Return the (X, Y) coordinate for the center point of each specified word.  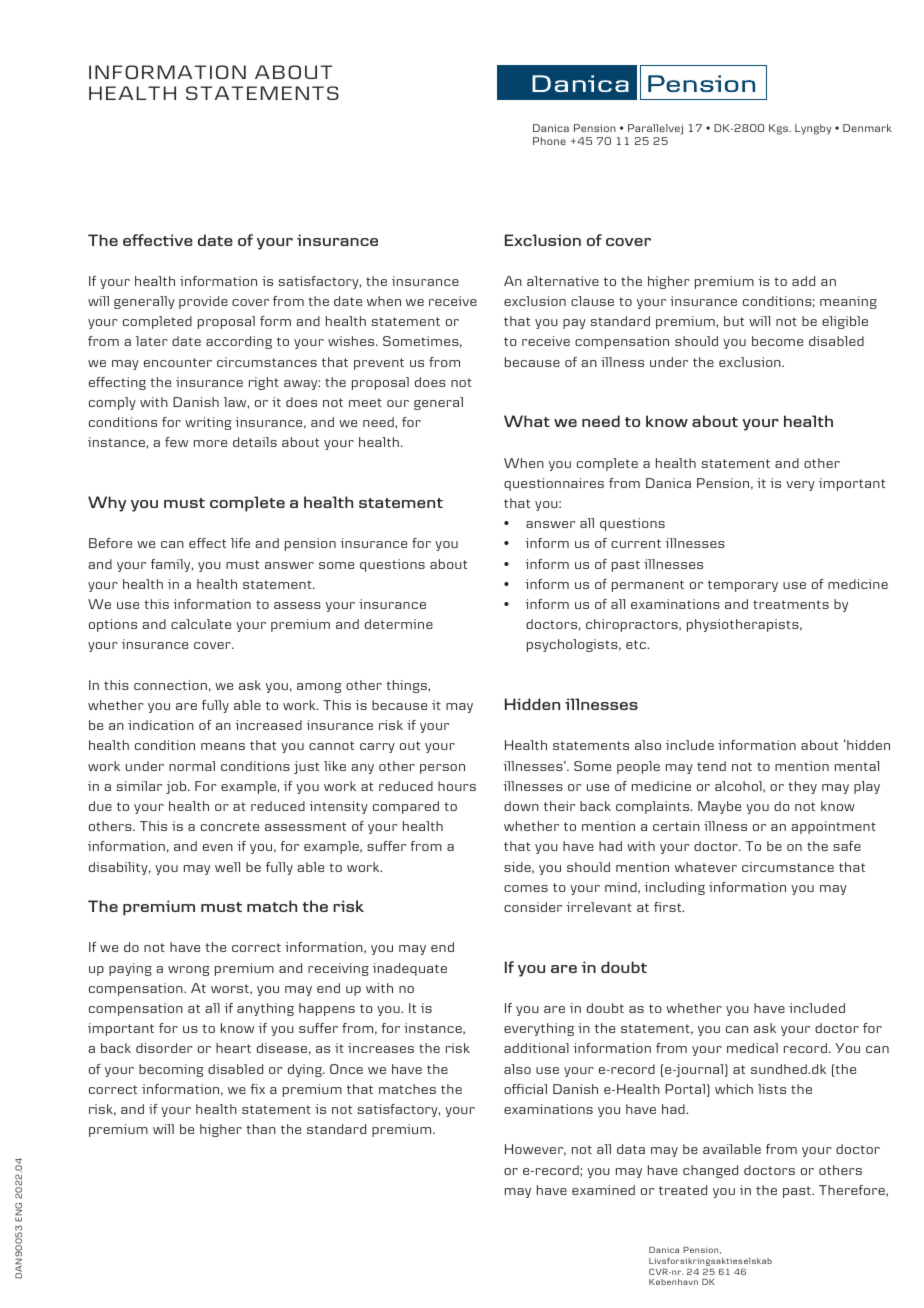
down (521, 806)
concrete (230, 826)
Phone (549, 141)
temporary (743, 586)
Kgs (780, 129)
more (210, 443)
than (261, 1129)
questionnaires (554, 484)
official (525, 1089)
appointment (833, 827)
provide (203, 302)
